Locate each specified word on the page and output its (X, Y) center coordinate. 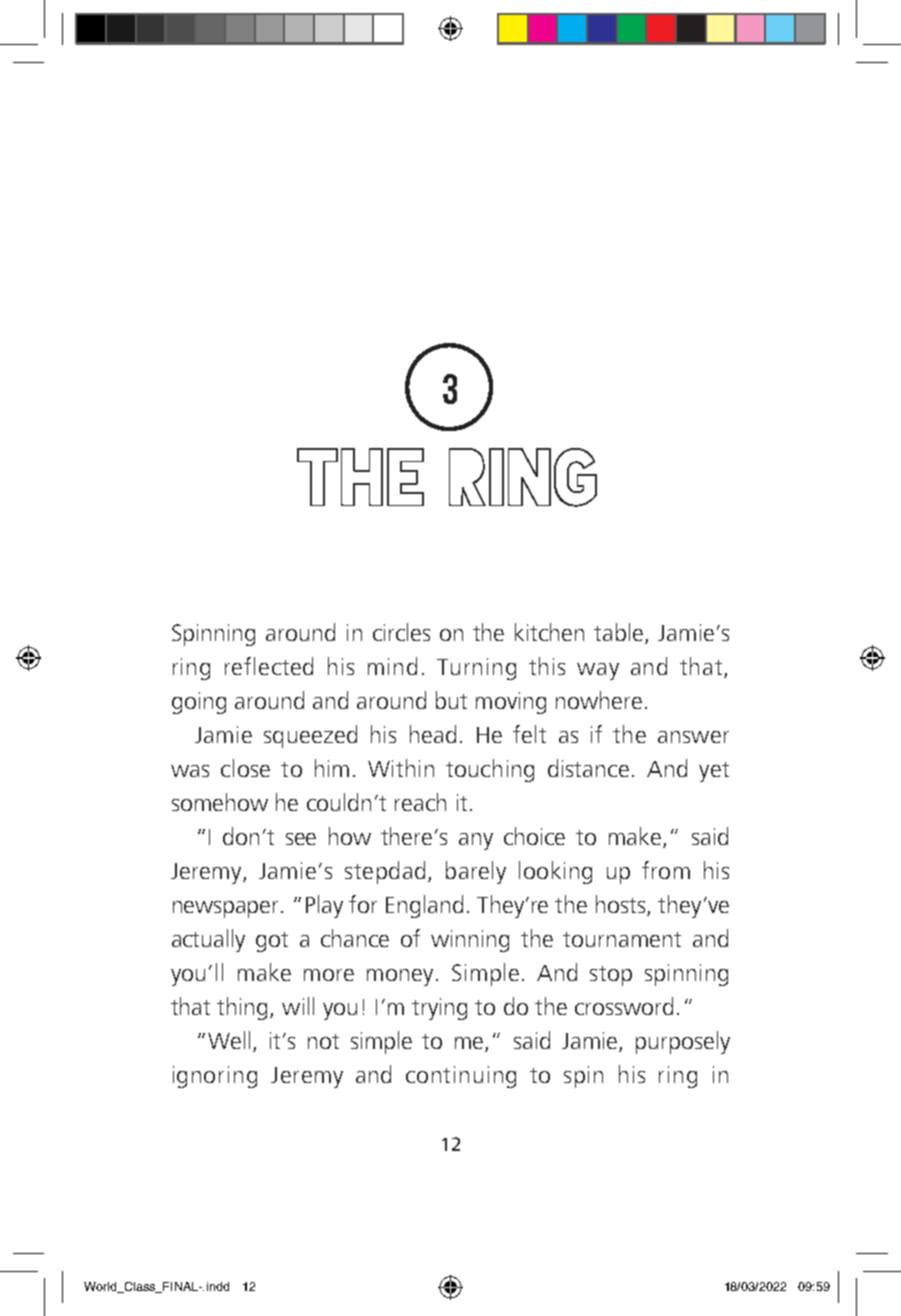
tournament (622, 939)
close (245, 768)
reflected (269, 666)
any (476, 841)
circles (401, 632)
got (272, 942)
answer (693, 737)
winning (470, 941)
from (666, 870)
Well (229, 1040)
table (620, 633)
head (433, 734)
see (301, 839)
